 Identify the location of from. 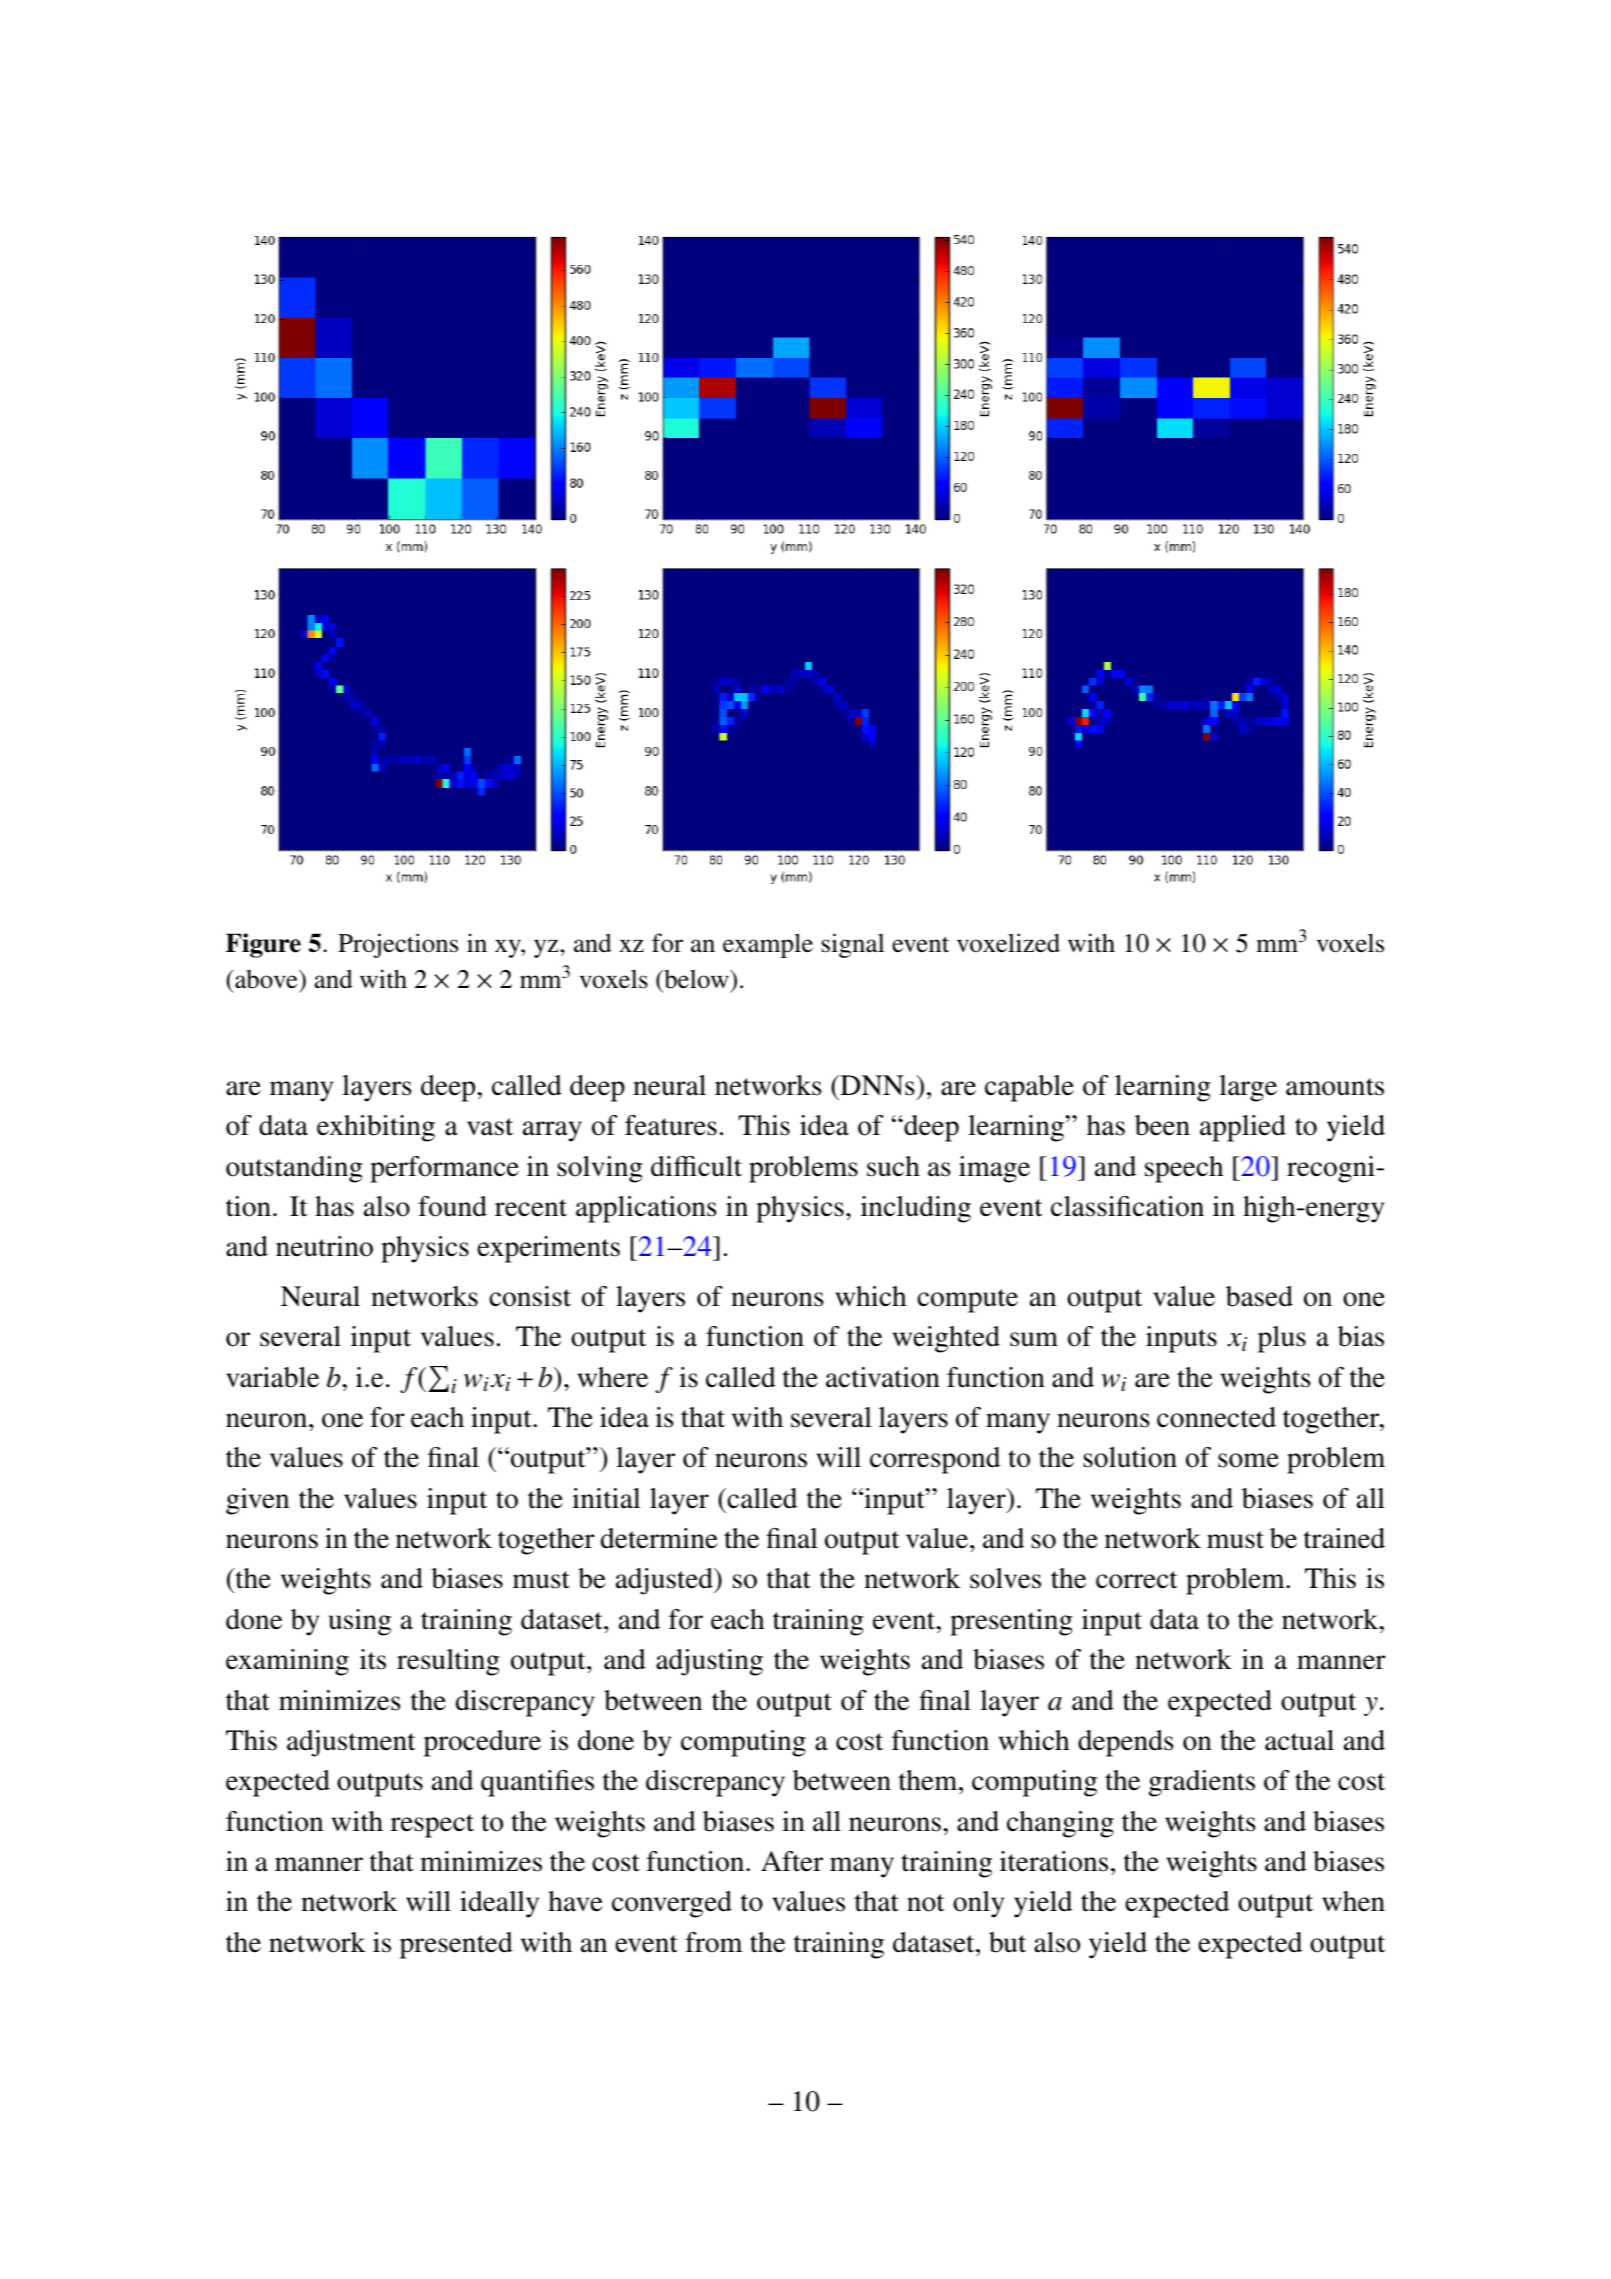
(713, 1942).
